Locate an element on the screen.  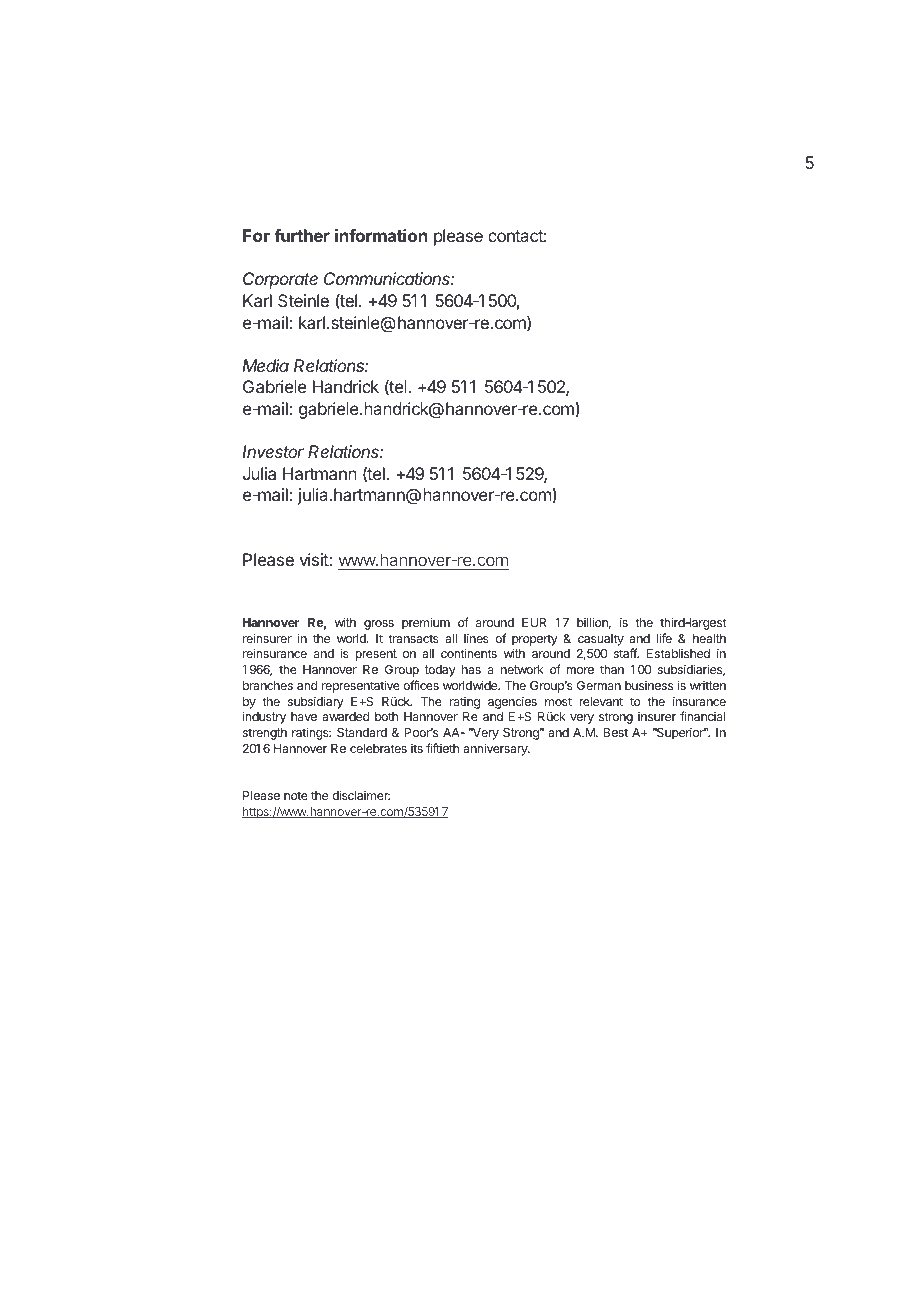
Best is located at coordinates (616, 732).
